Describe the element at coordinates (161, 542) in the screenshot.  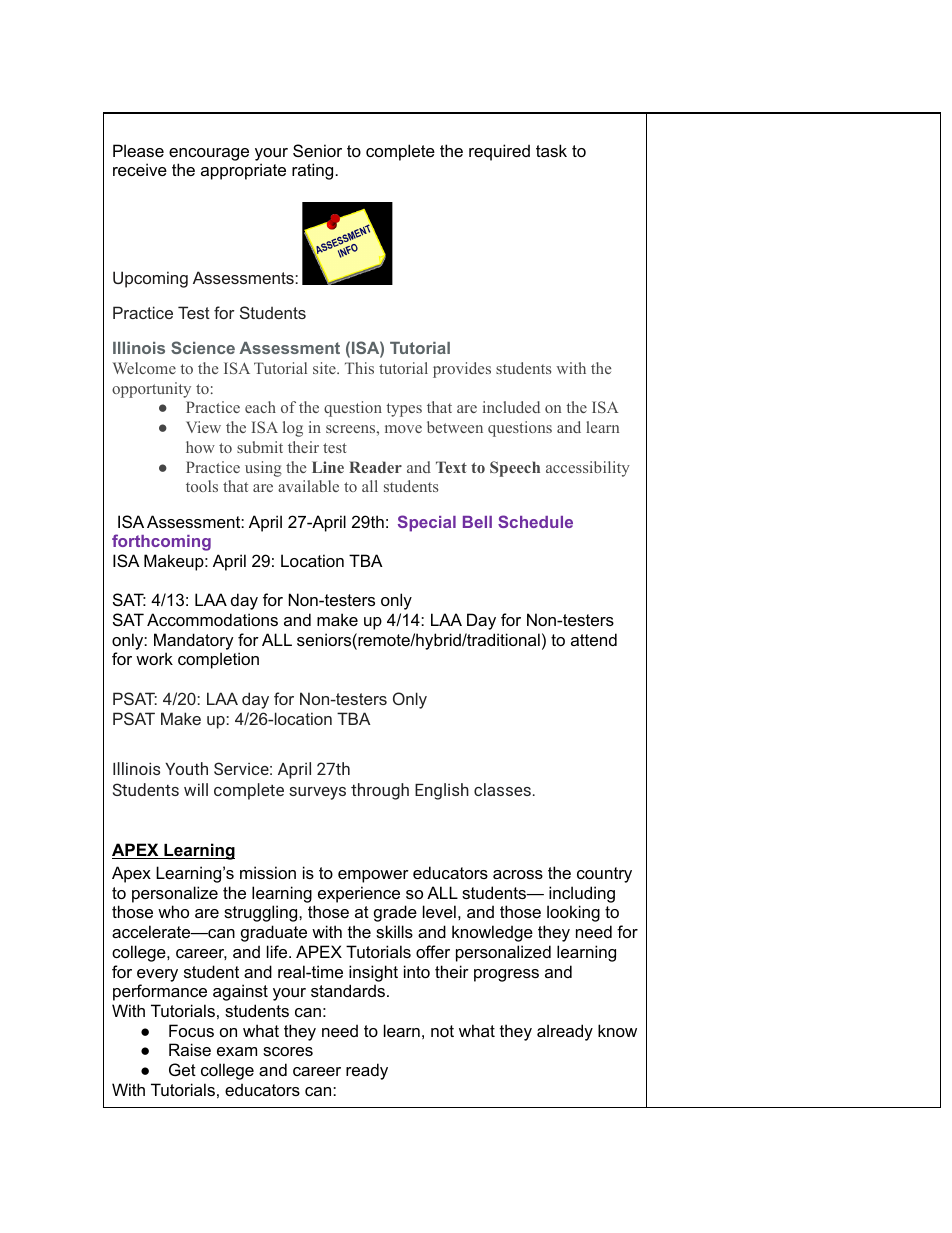
I see `forthcoming` at that location.
